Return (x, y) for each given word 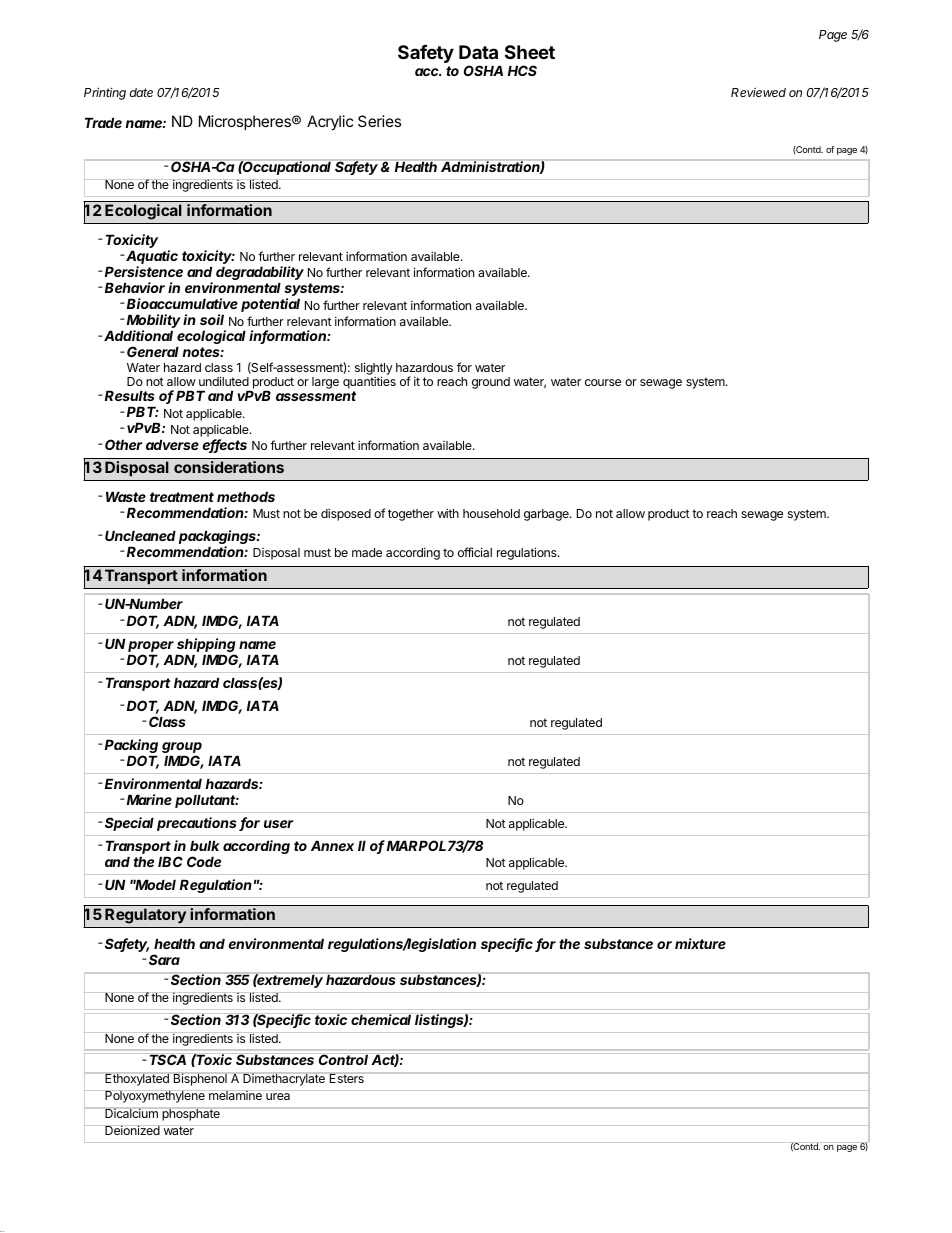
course (603, 382)
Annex (332, 845)
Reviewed (758, 92)
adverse (172, 444)
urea (278, 1096)
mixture (700, 943)
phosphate (191, 1114)
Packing (131, 747)
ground (491, 383)
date (141, 92)
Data (478, 52)
